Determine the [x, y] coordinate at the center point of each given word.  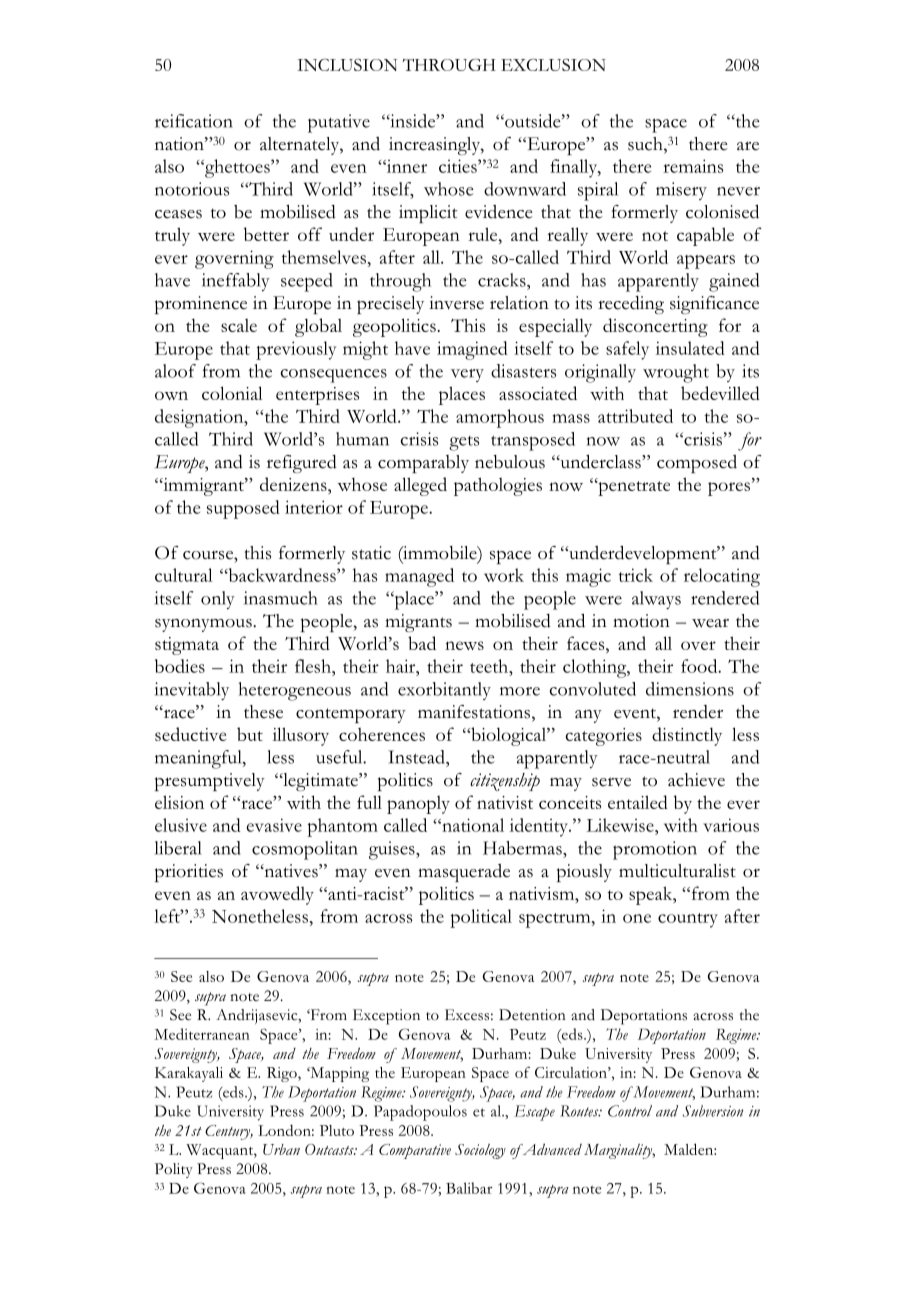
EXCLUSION [553, 64]
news [464, 645]
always [656, 600]
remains [693, 166]
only [218, 600]
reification [194, 121]
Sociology [480, 1151]
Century [229, 1132]
